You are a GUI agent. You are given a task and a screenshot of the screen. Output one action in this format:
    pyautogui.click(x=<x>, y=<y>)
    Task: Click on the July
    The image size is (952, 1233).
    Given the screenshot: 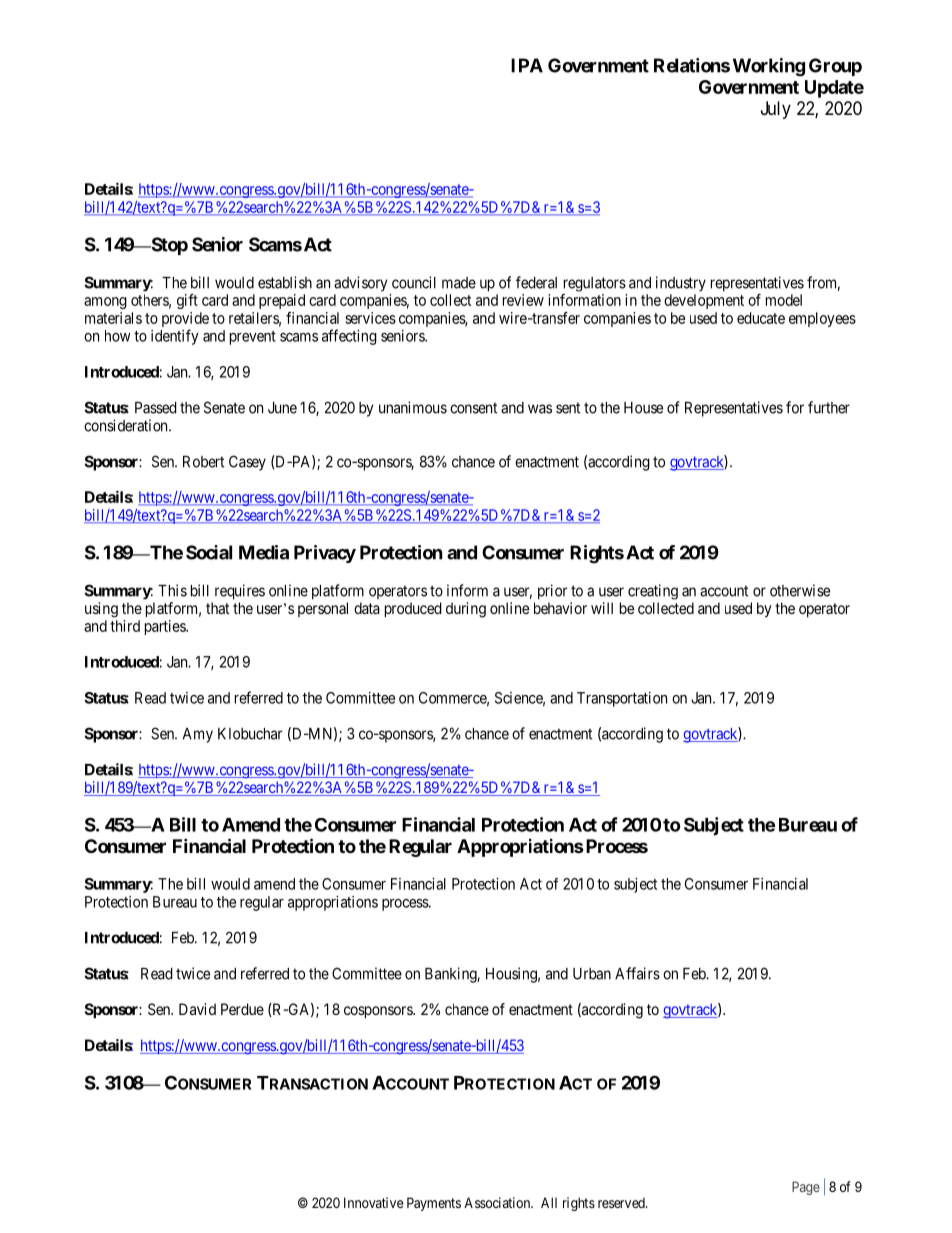 What is the action you would take?
    pyautogui.click(x=776, y=110)
